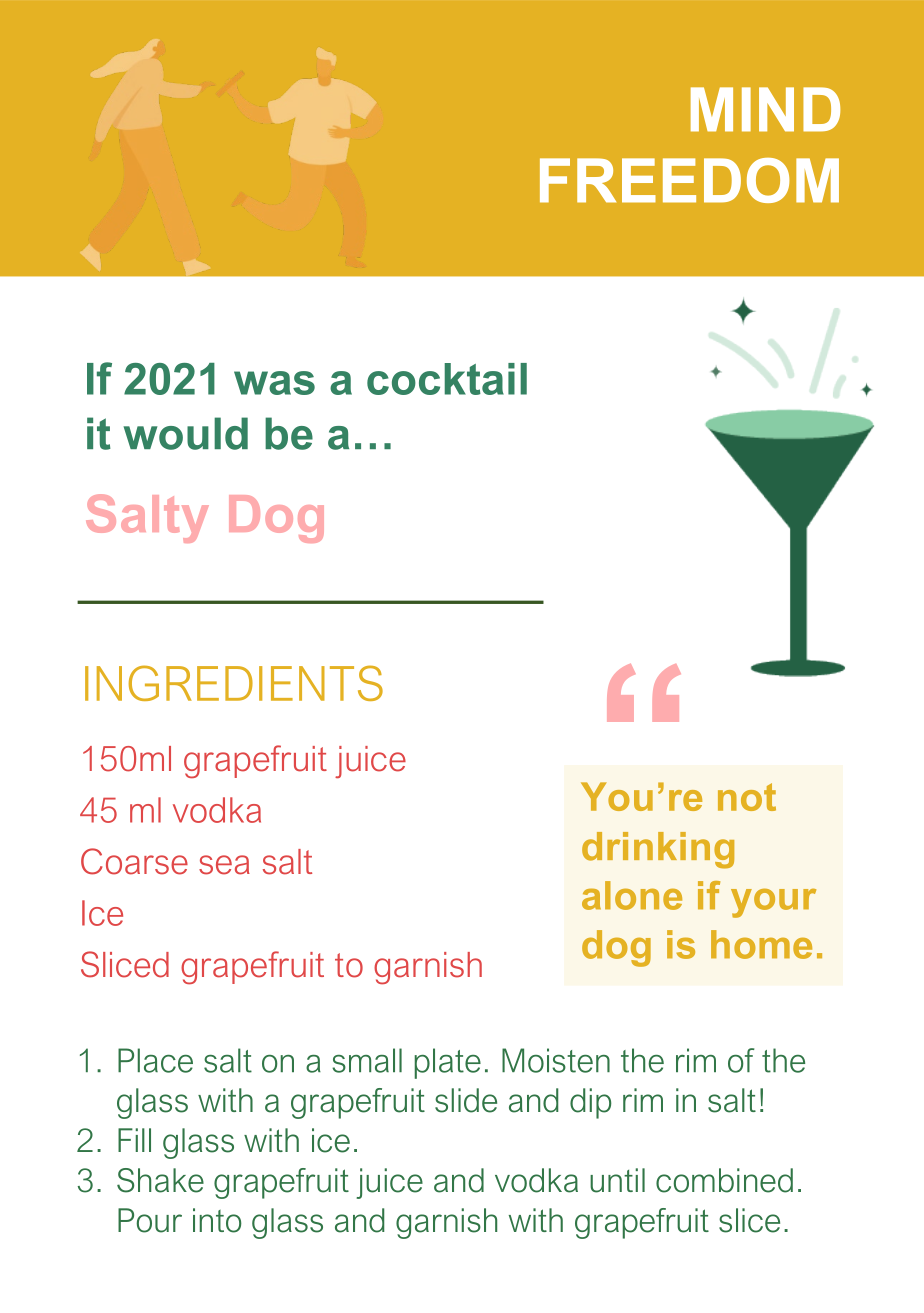  Describe the element at coordinates (658, 850) in the page. I see `drinking` at that location.
